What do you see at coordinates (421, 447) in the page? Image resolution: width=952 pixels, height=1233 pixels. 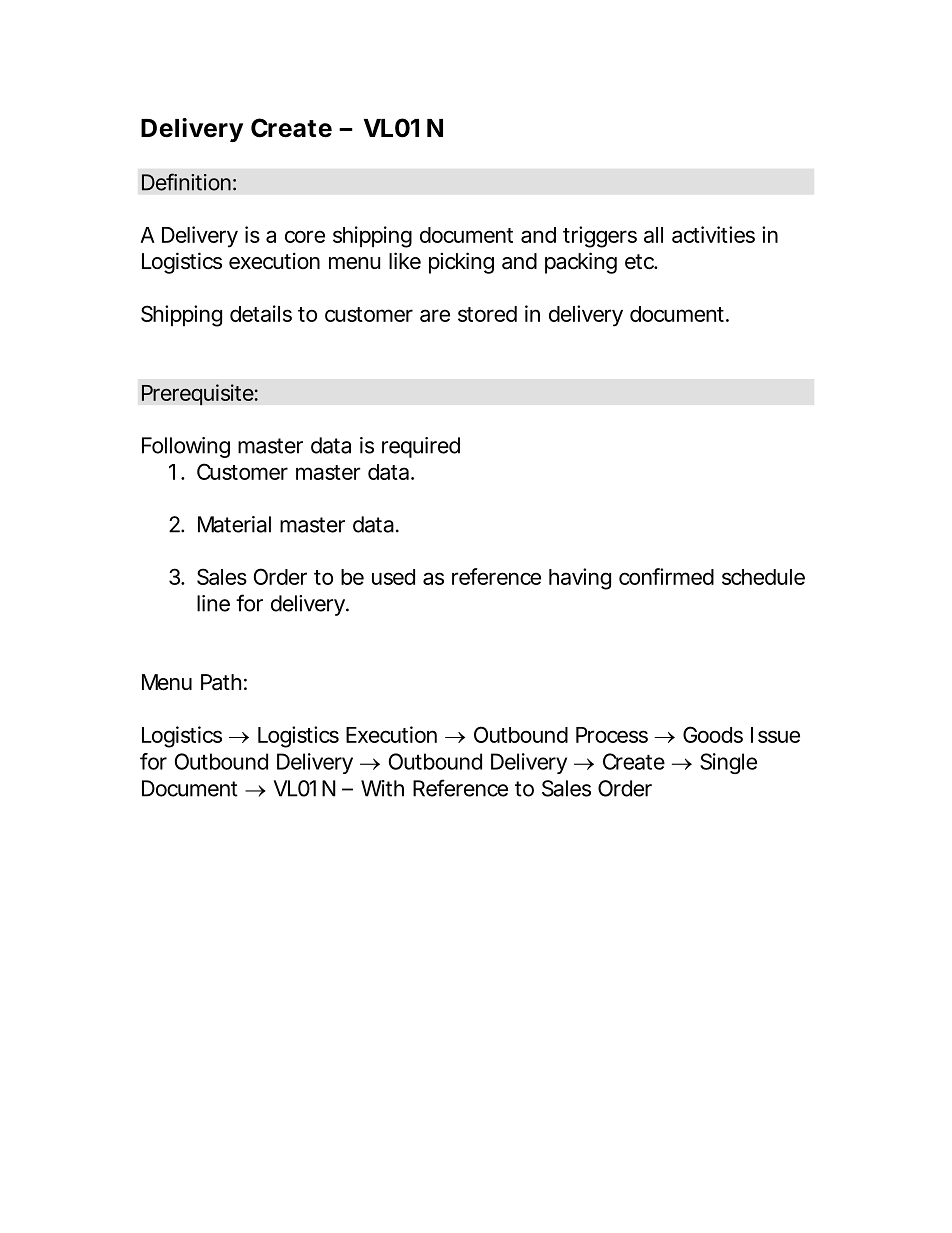 I see `required` at bounding box center [421, 447].
